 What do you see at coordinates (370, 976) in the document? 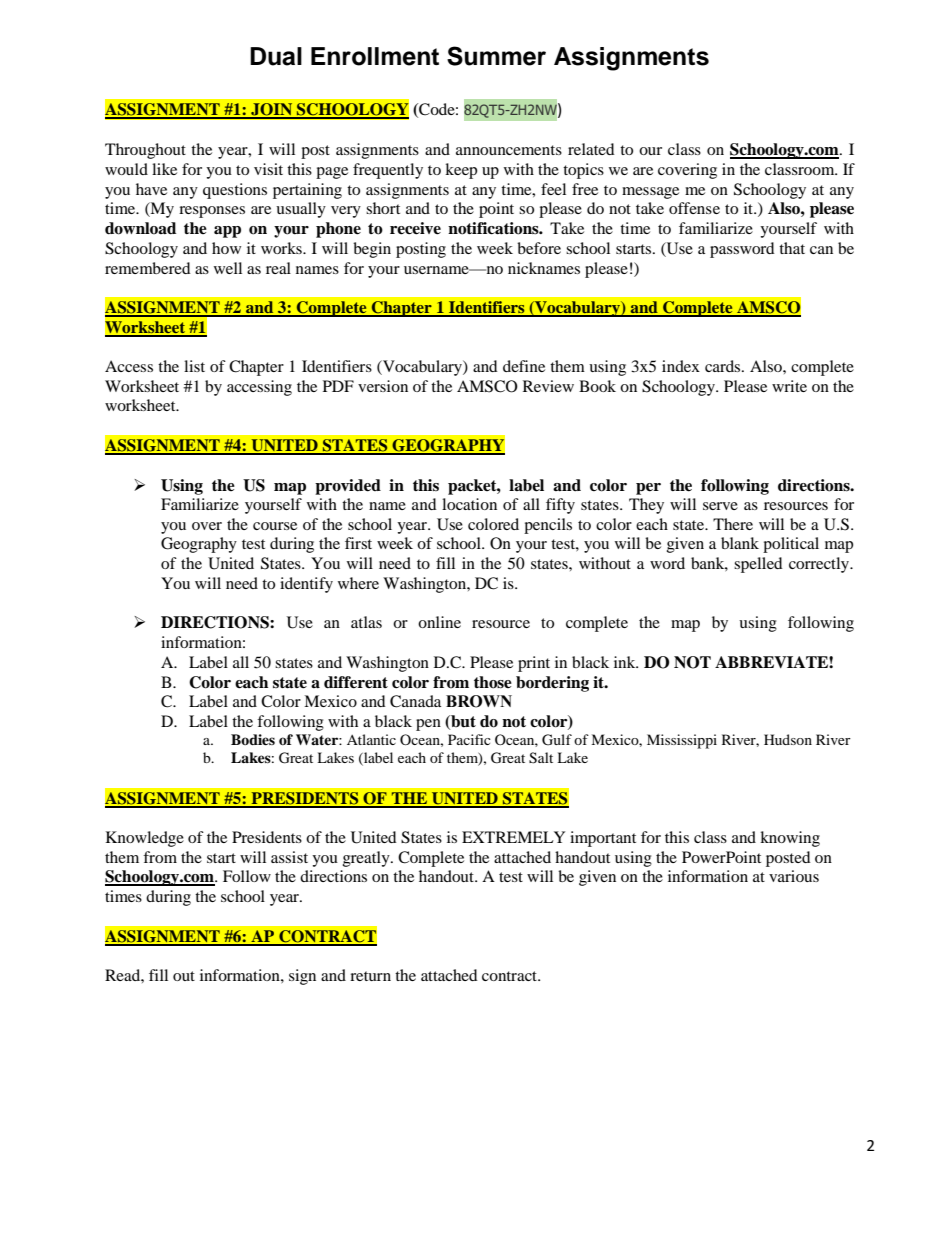
I see `return` at bounding box center [370, 976].
